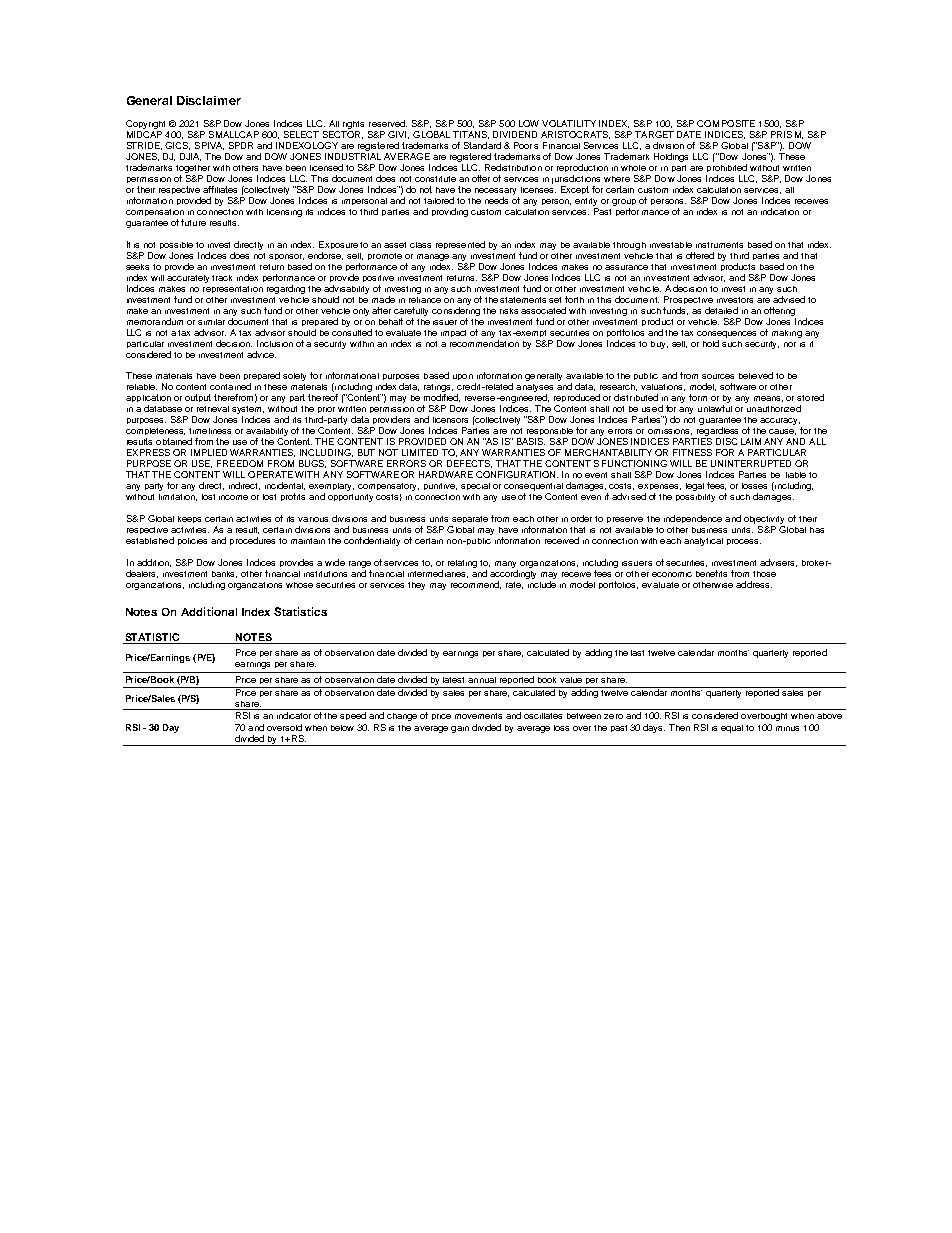 Image resolution: width=952 pixels, height=1233 pixels. I want to click on timeliness, so click(210, 431).
